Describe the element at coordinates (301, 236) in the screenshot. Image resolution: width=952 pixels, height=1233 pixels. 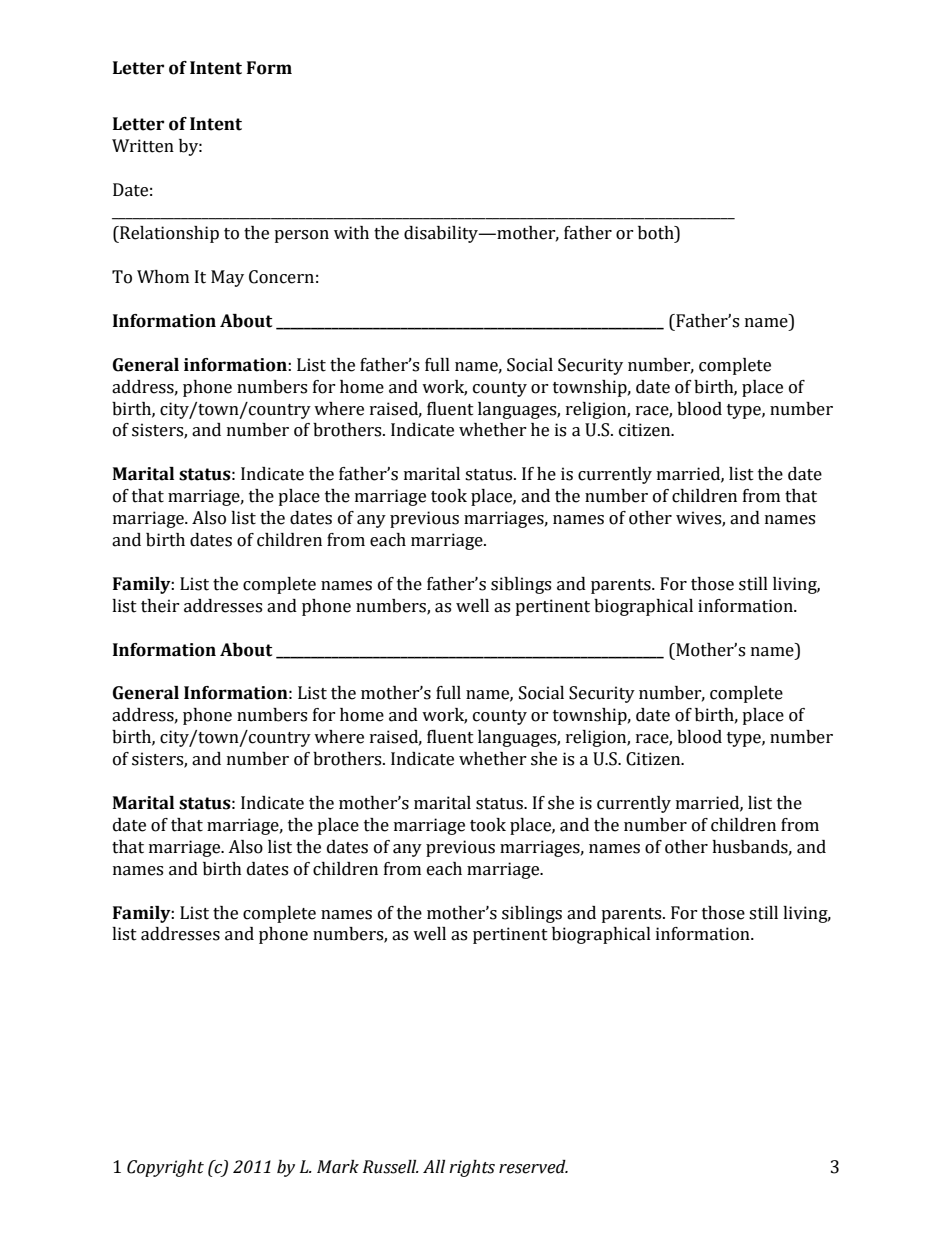
I see `person` at that location.
